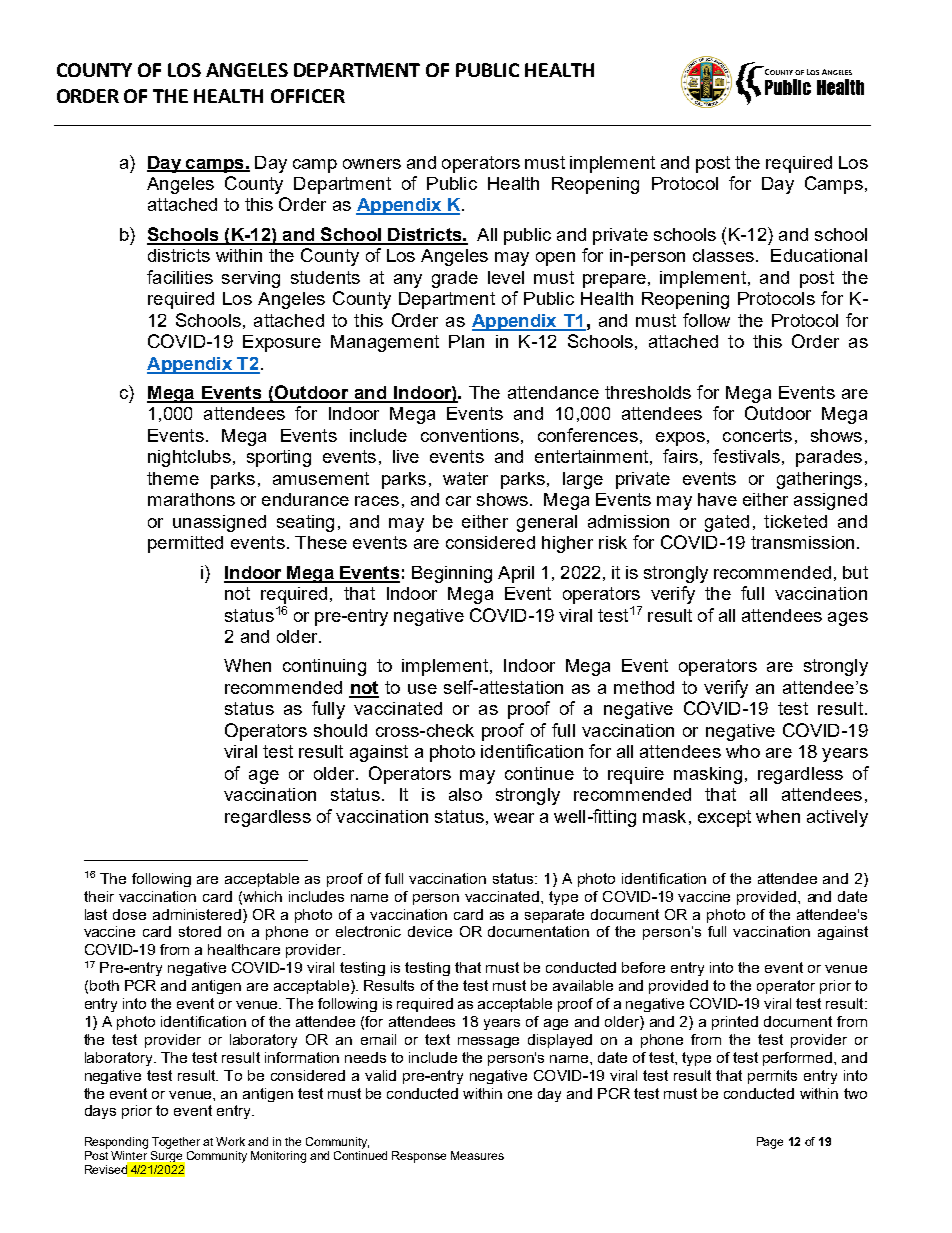 The image size is (952, 1233). What do you see at coordinates (643, 967) in the document?
I see `before` at bounding box center [643, 967].
